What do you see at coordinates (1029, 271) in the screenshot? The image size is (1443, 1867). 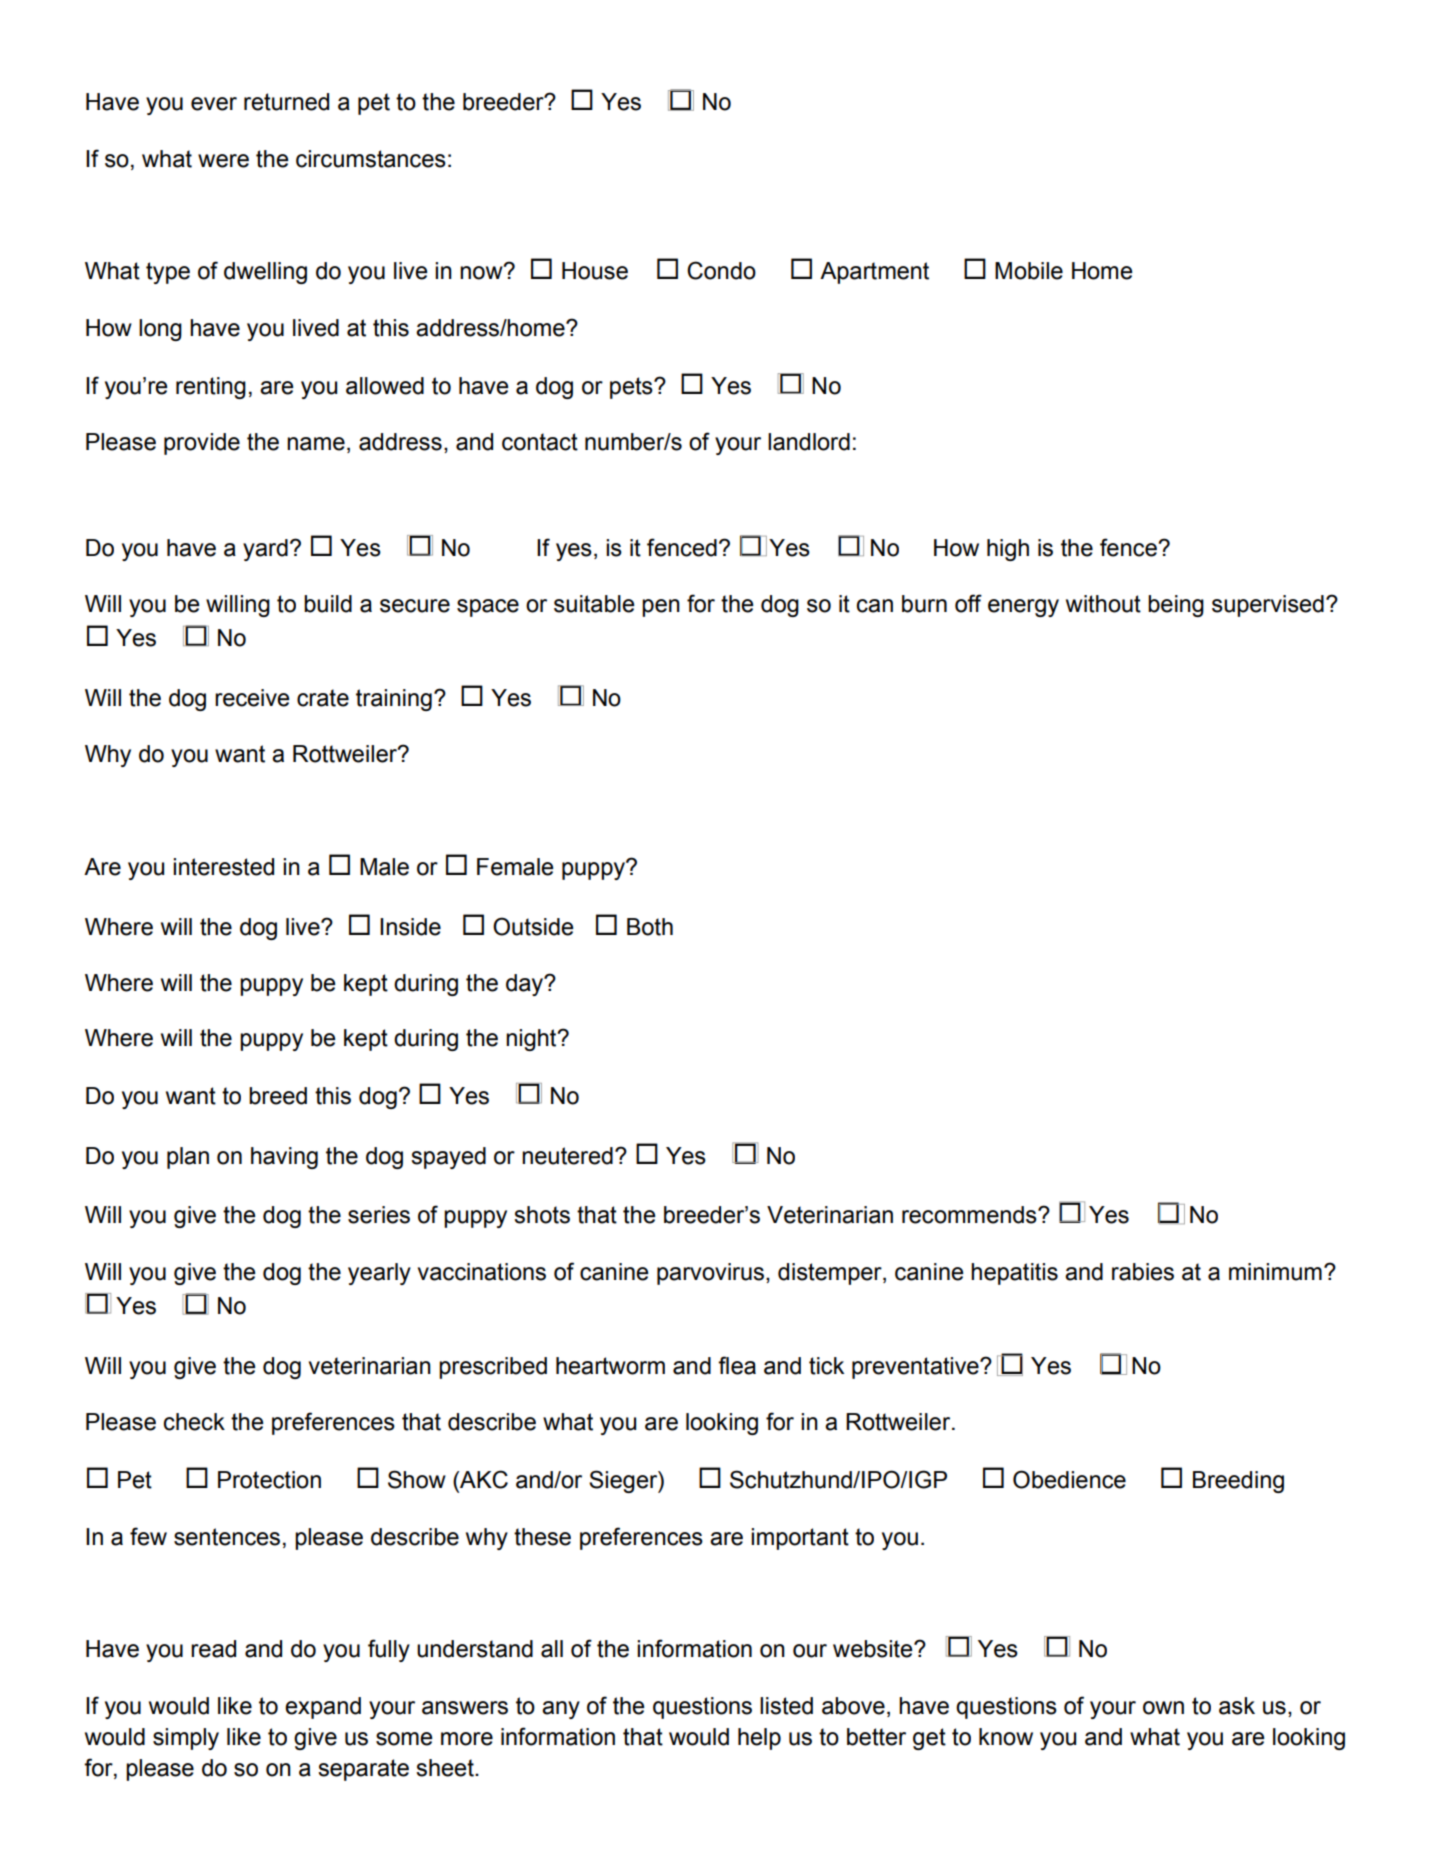 I see `Mobile` at bounding box center [1029, 271].
